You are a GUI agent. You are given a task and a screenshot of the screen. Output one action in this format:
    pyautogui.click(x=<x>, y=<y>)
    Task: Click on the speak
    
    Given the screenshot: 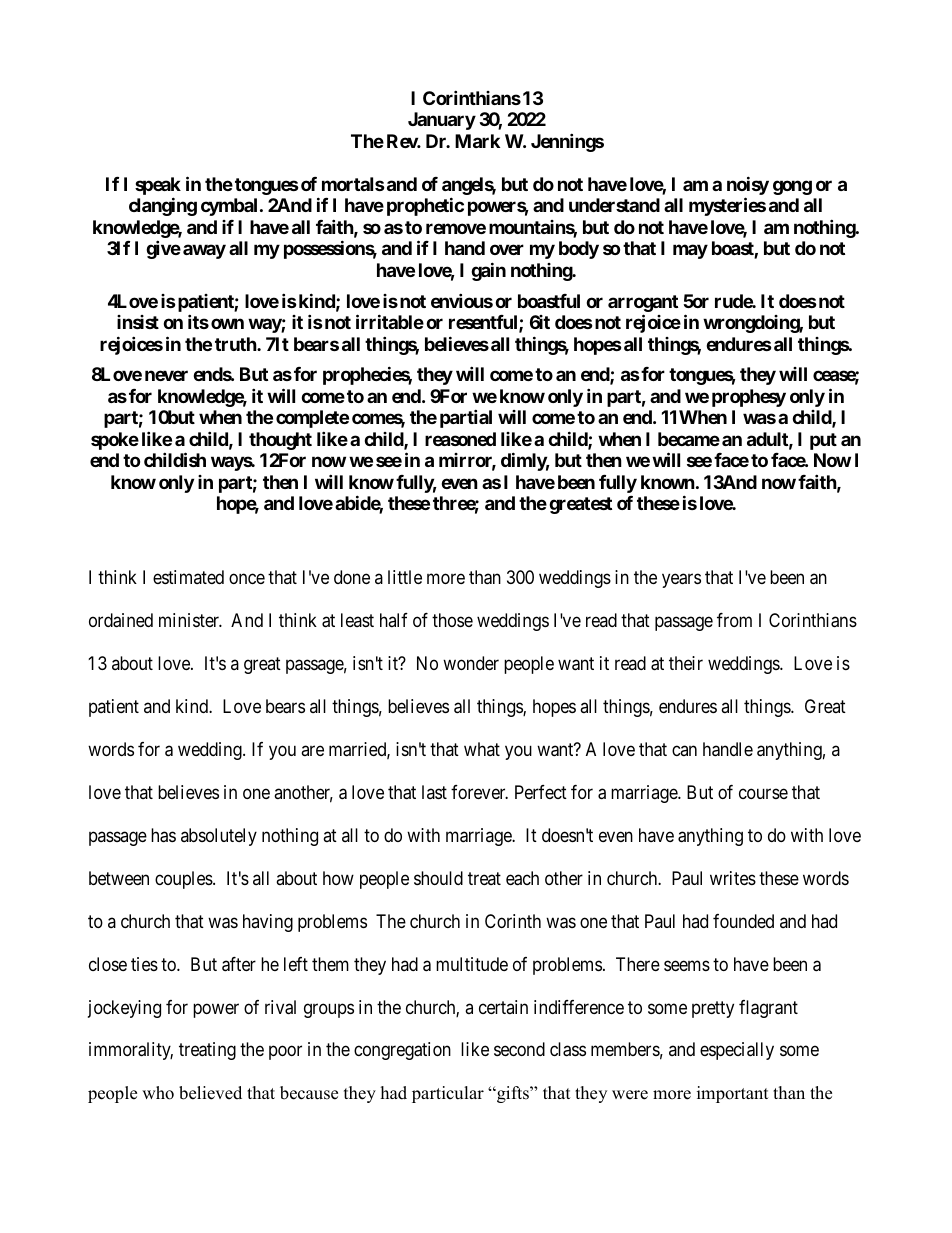 What is the action you would take?
    pyautogui.click(x=158, y=187)
